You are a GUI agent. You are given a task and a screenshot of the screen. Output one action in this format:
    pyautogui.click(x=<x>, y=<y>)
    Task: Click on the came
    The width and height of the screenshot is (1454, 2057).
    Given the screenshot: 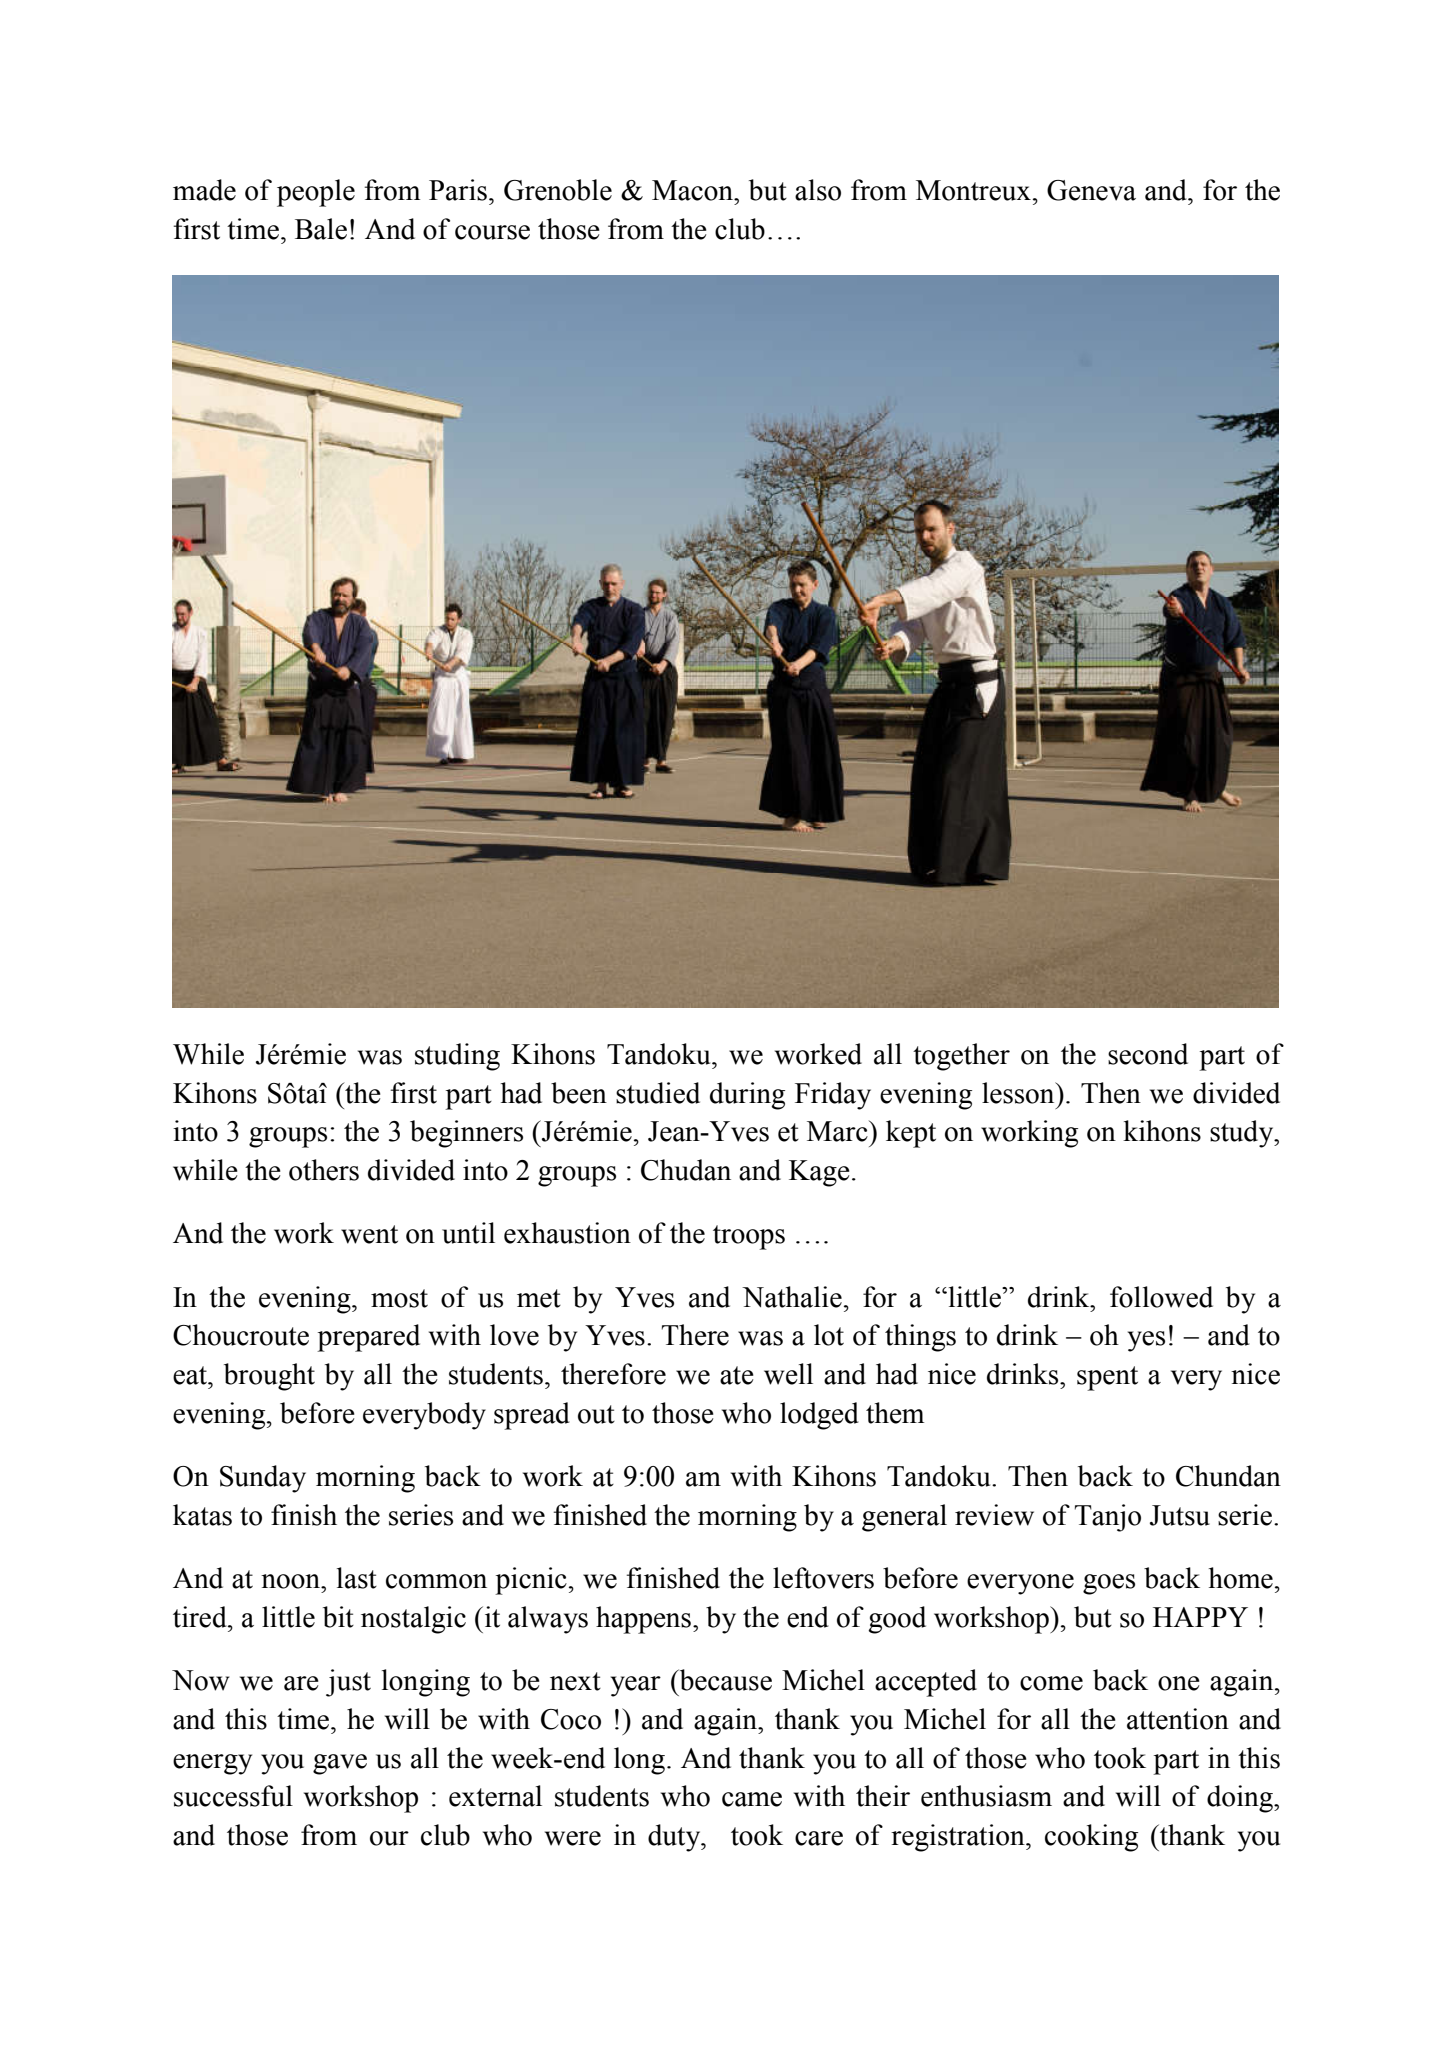 What is the action you would take?
    pyautogui.click(x=752, y=1799)
